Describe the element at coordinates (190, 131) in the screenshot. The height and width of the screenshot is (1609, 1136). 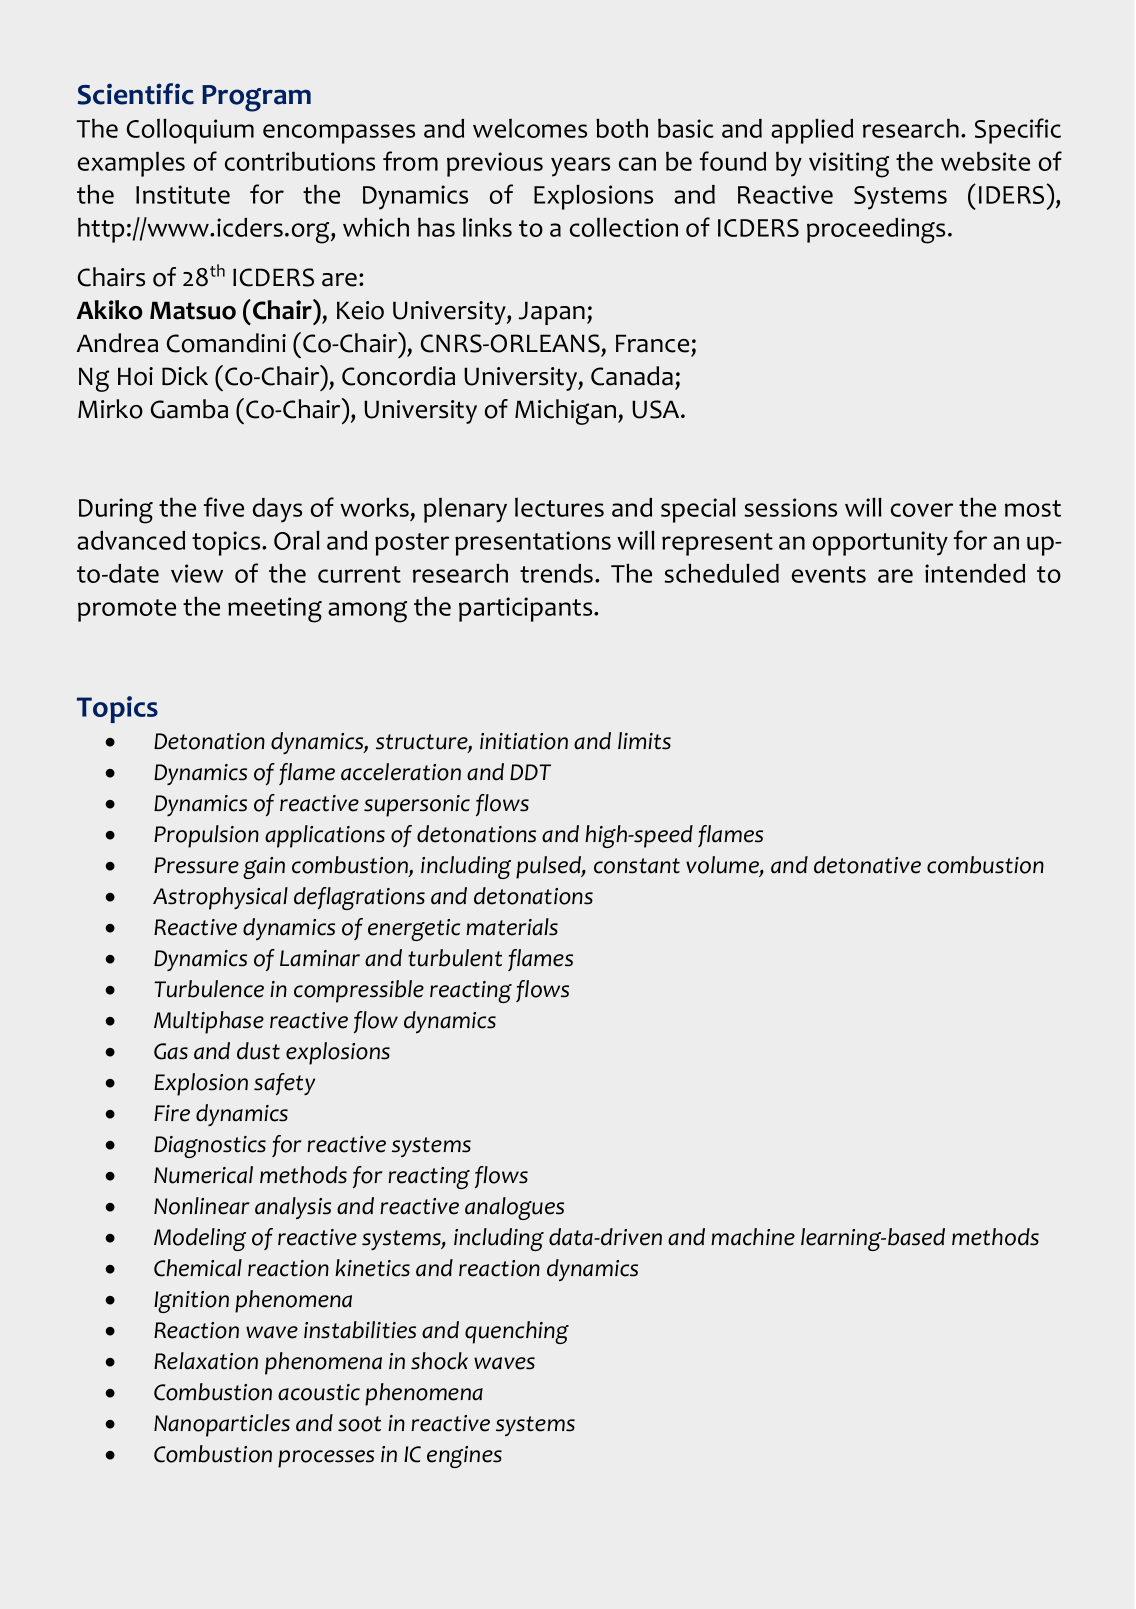
I see `Colloquium` at that location.
